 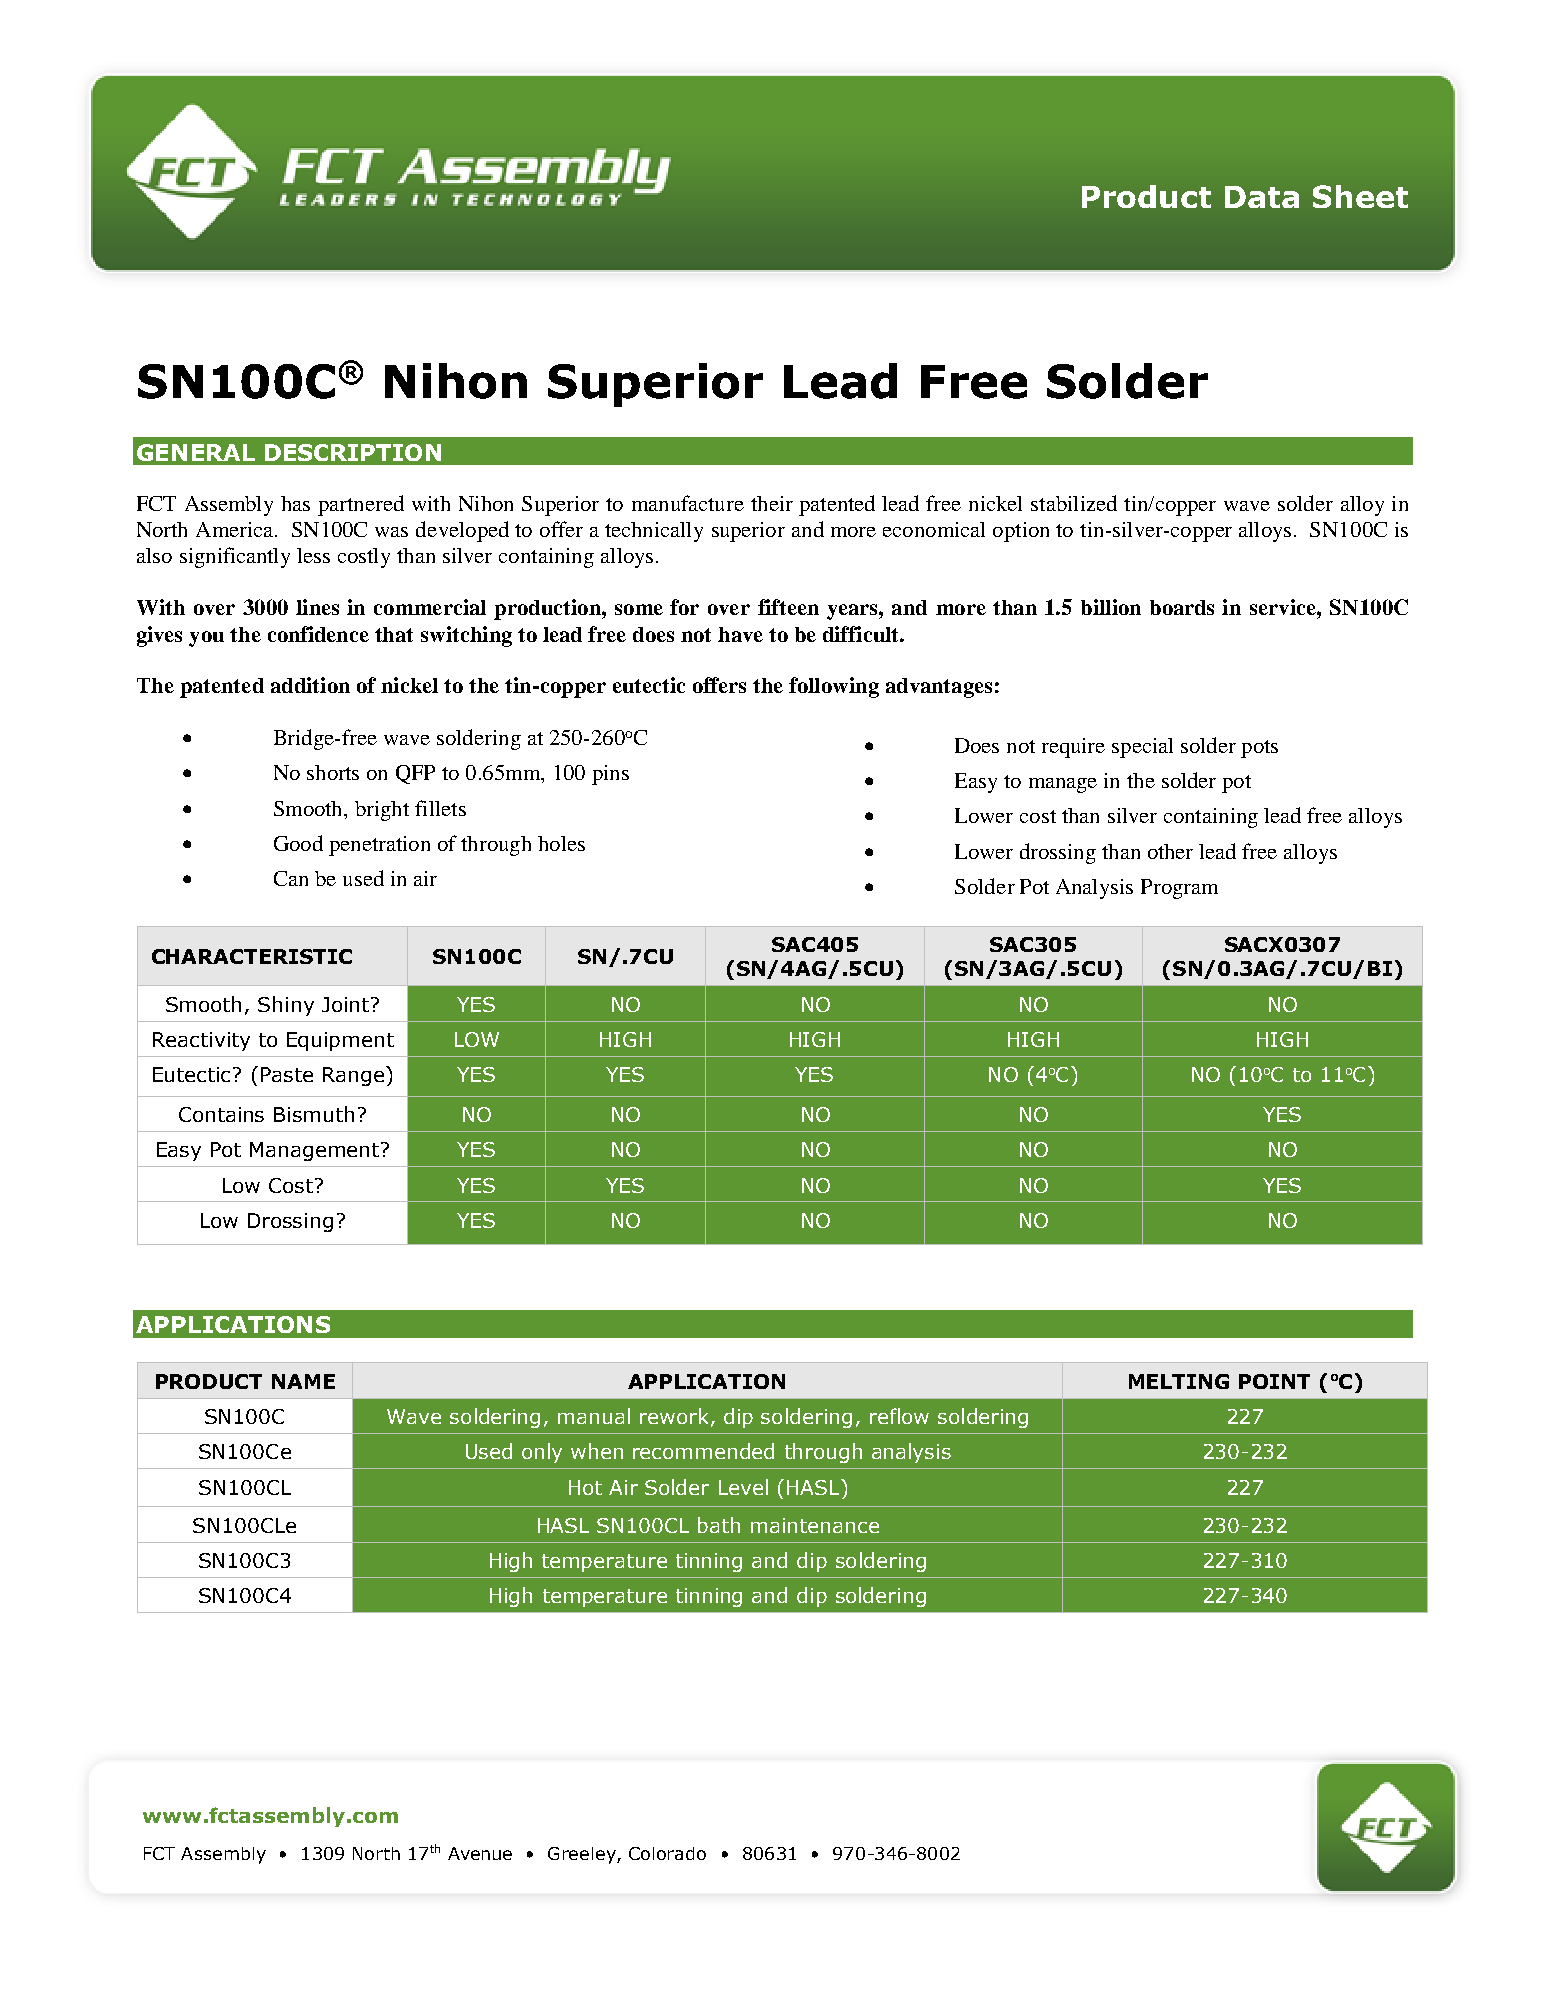 I want to click on Shiny, so click(x=286, y=1006).
